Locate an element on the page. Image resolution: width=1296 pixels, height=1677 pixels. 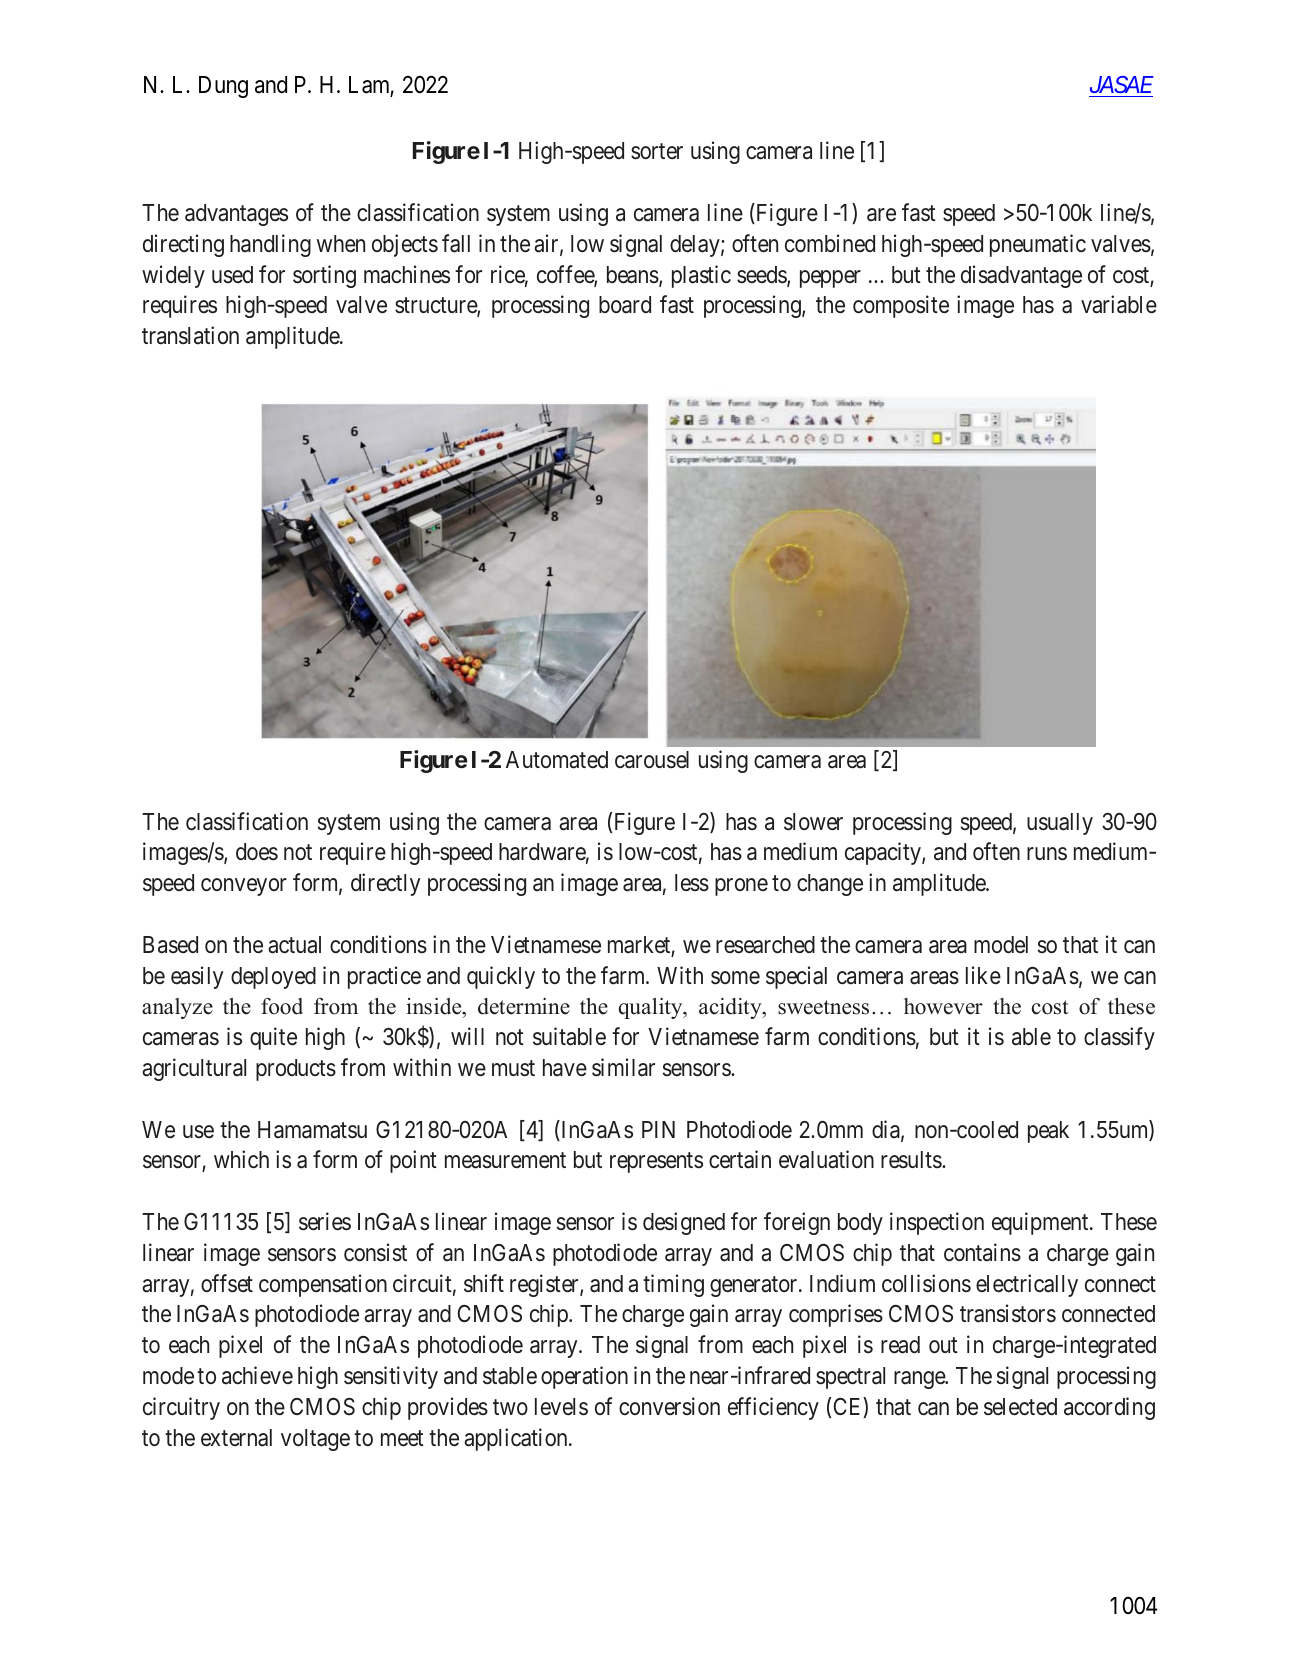
Automated is located at coordinates (557, 760).
